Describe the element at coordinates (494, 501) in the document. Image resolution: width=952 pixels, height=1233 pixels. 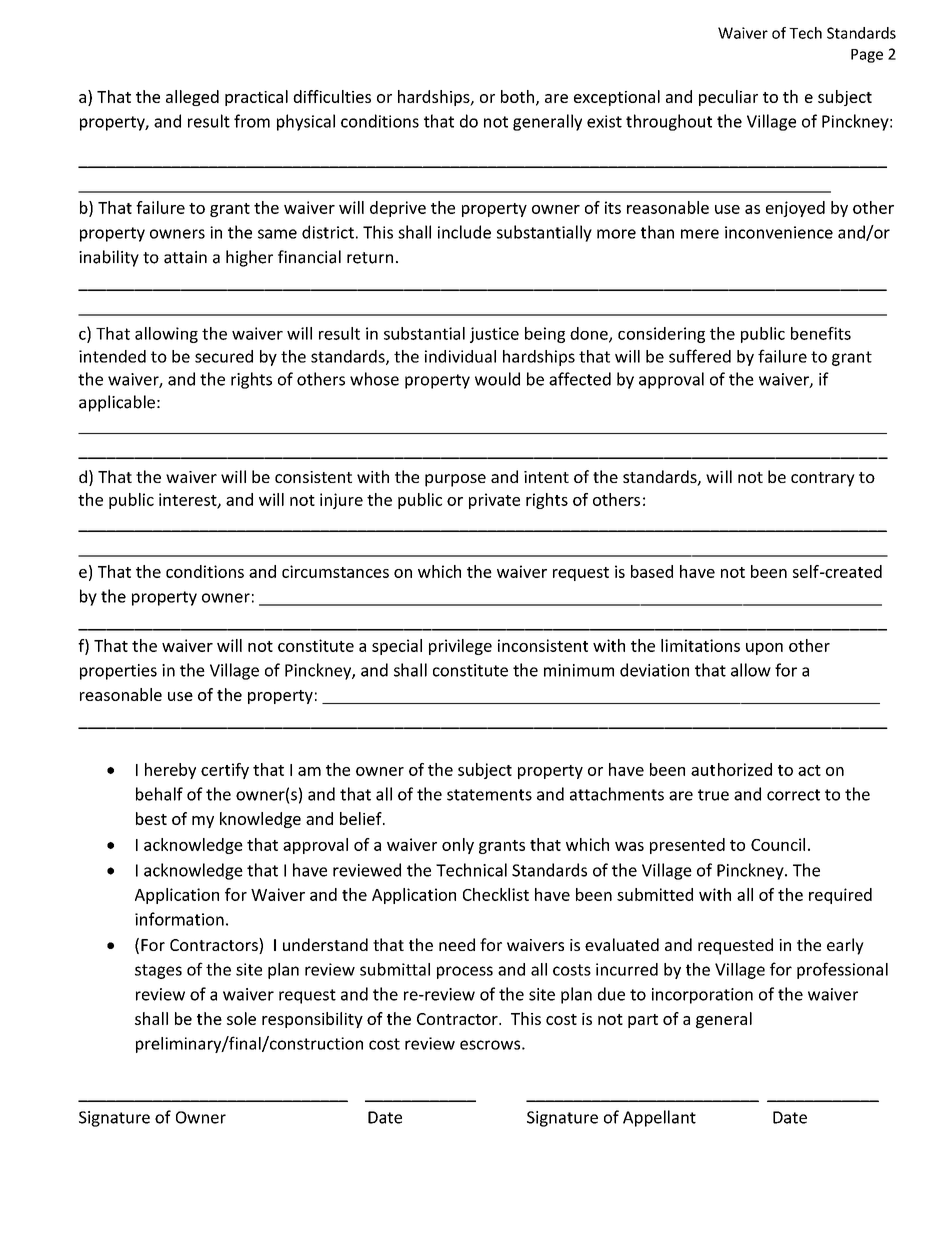
I see `private` at that location.
